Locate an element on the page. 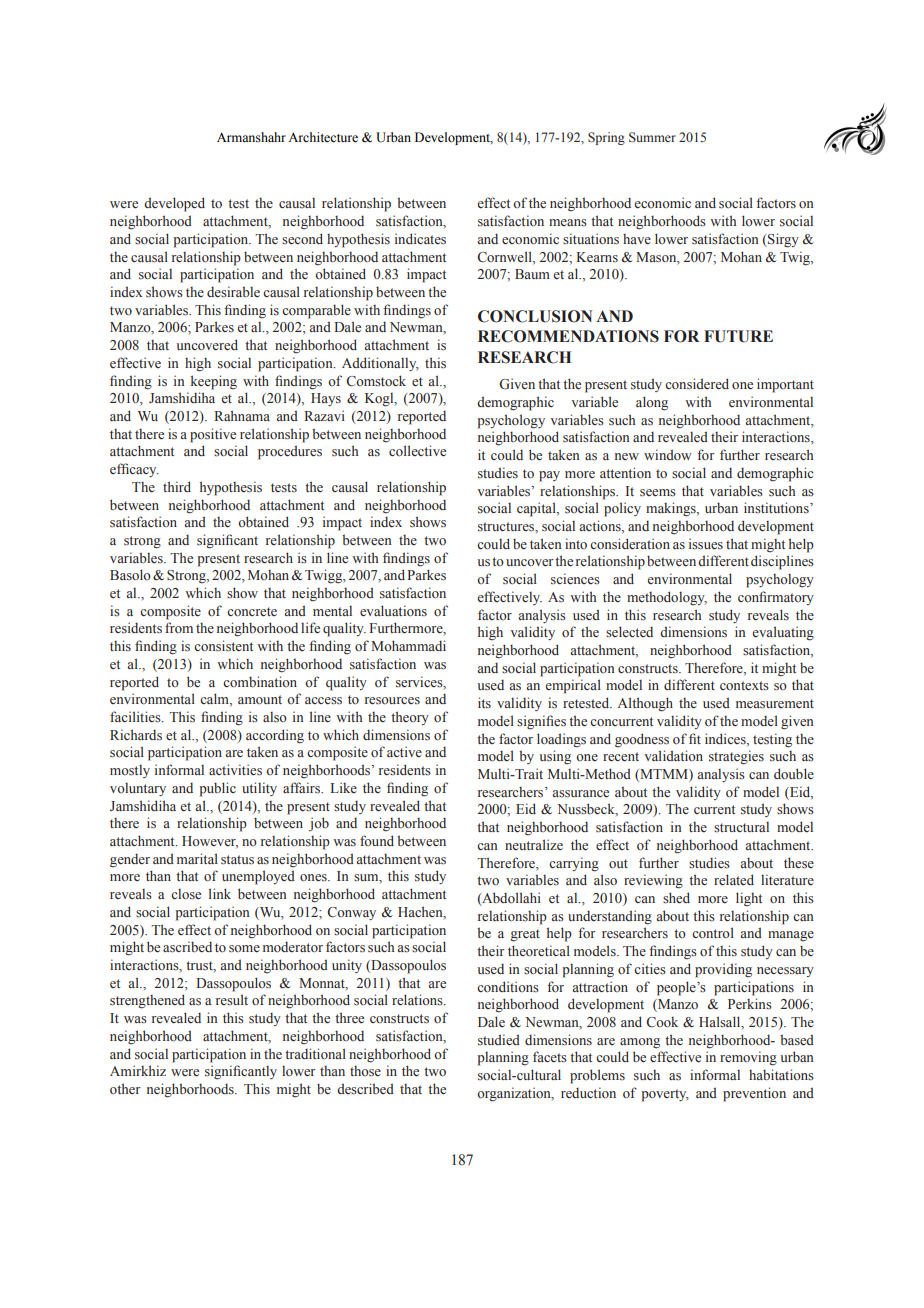  confirmatory is located at coordinates (776, 598).
